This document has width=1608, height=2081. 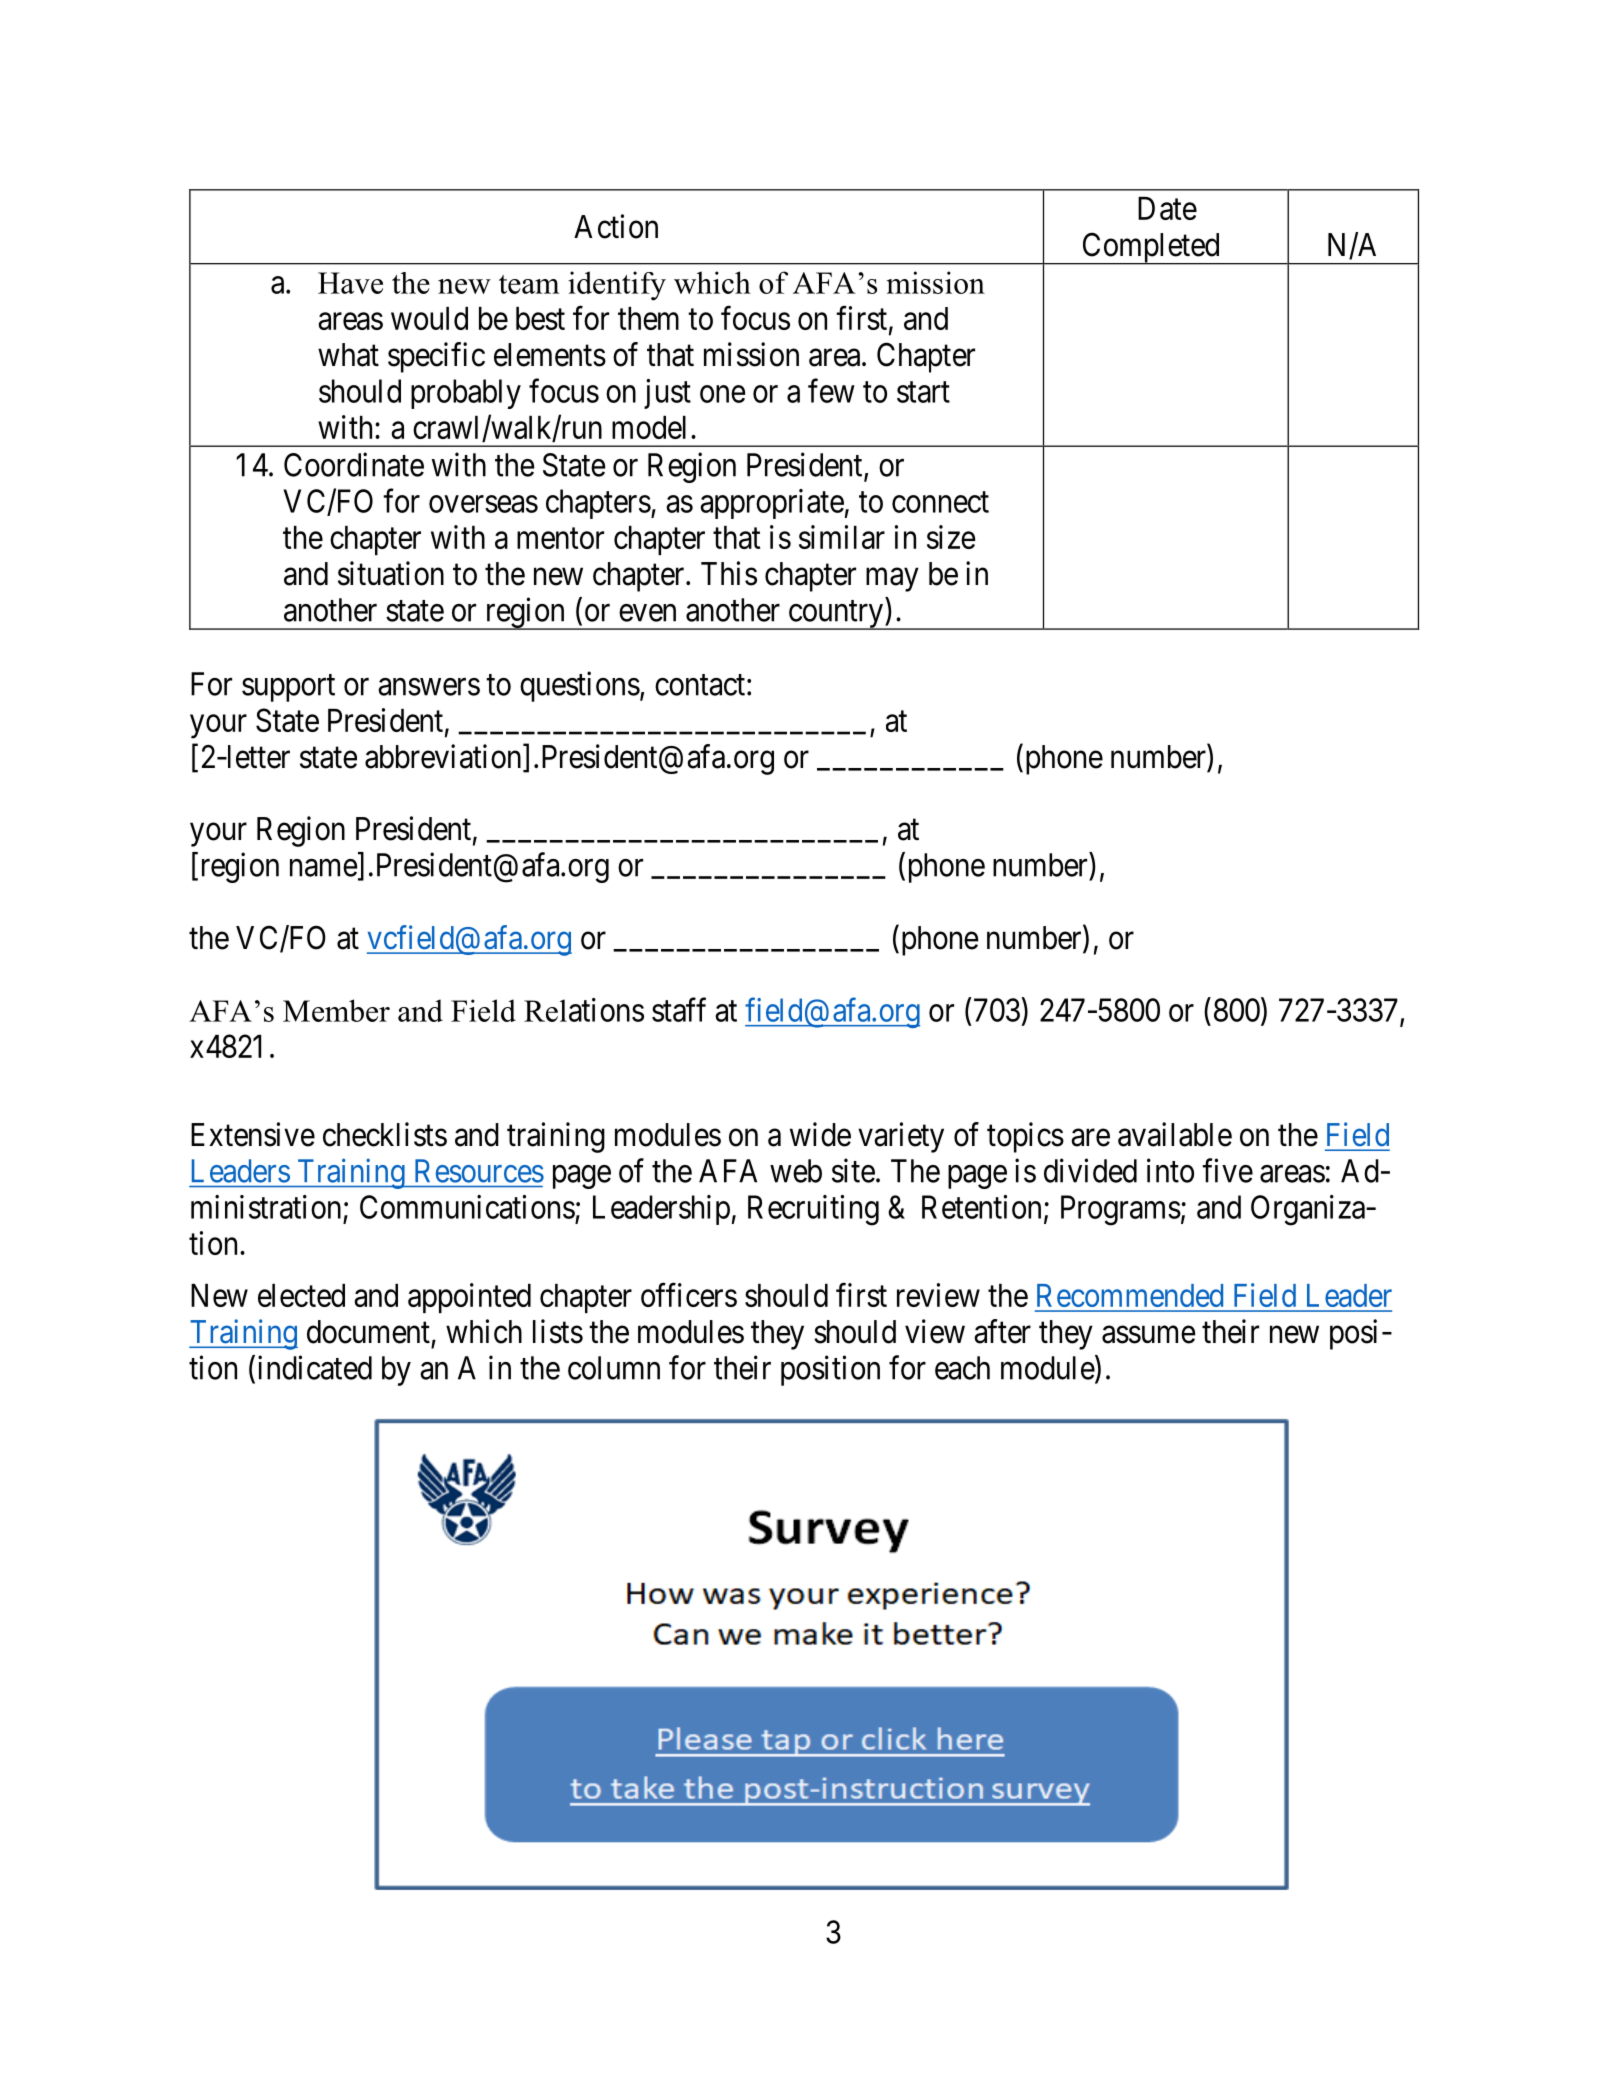 What do you see at coordinates (368, 1332) in the document?
I see `document` at bounding box center [368, 1332].
